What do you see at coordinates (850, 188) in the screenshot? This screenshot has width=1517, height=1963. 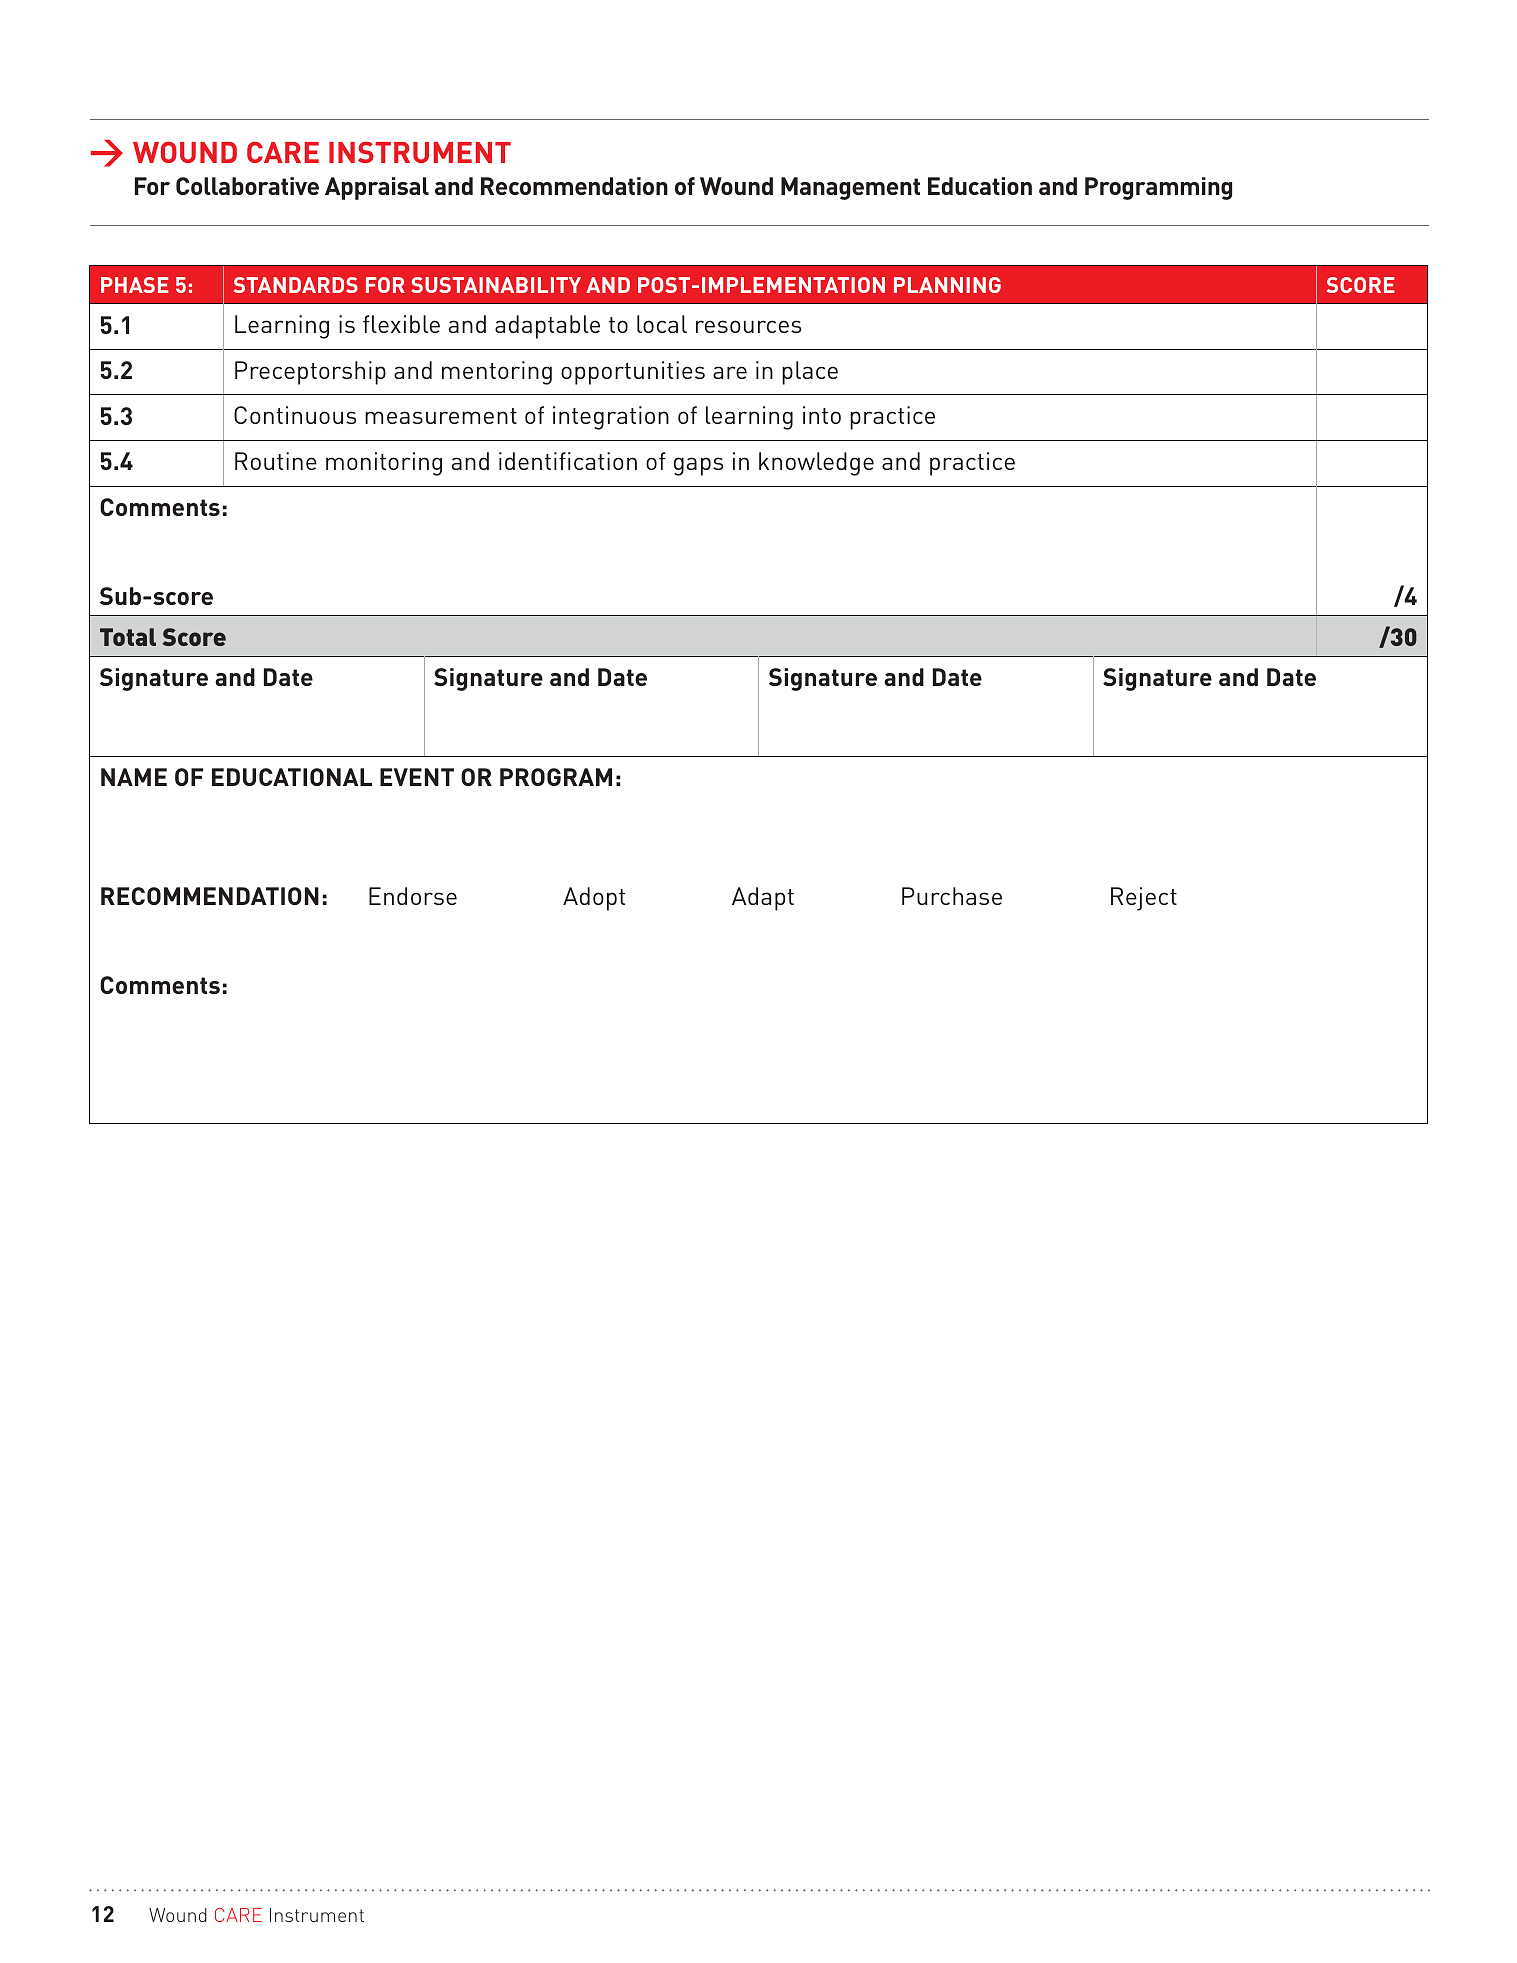 I see `Management` at bounding box center [850, 188].
